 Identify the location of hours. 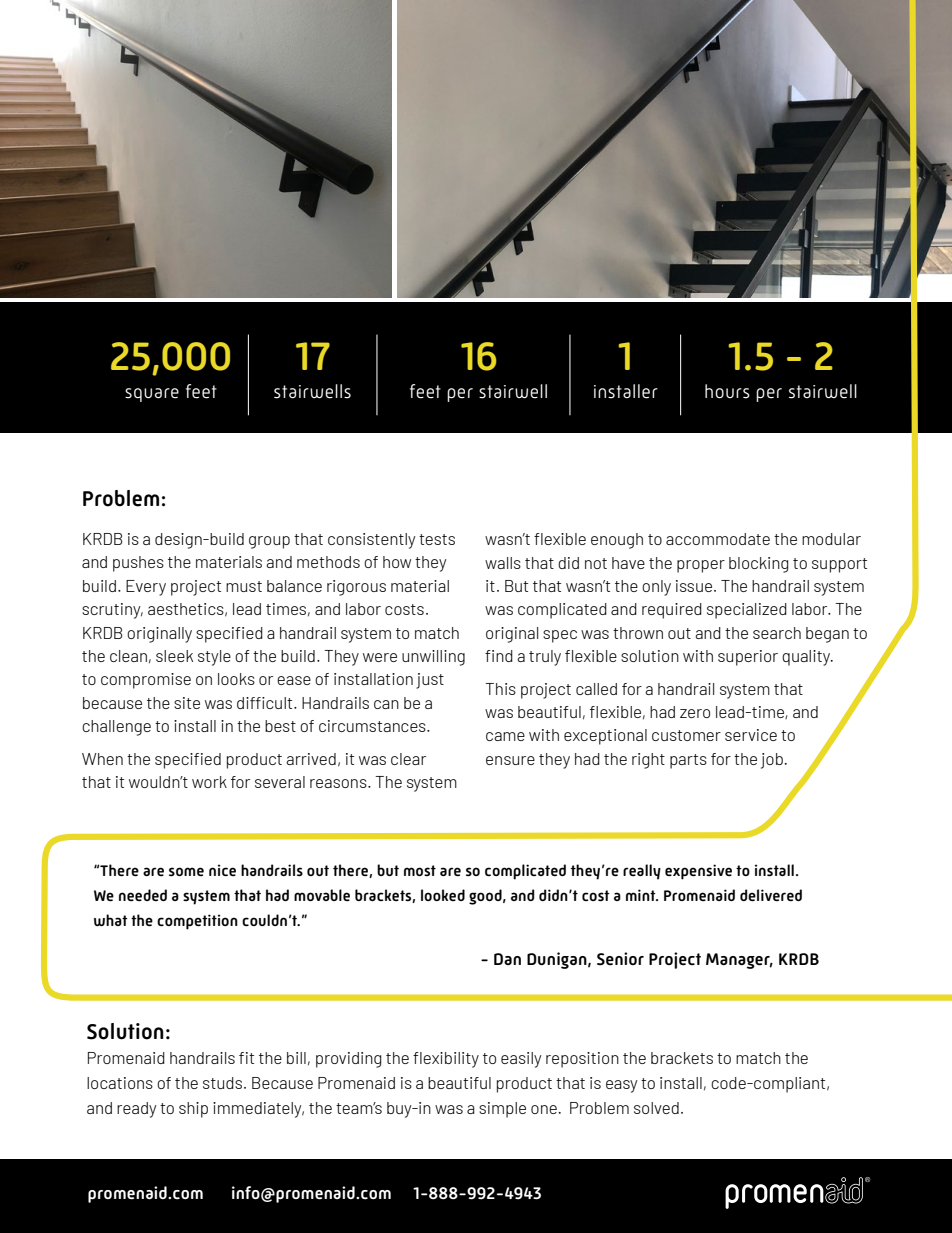
(727, 391).
